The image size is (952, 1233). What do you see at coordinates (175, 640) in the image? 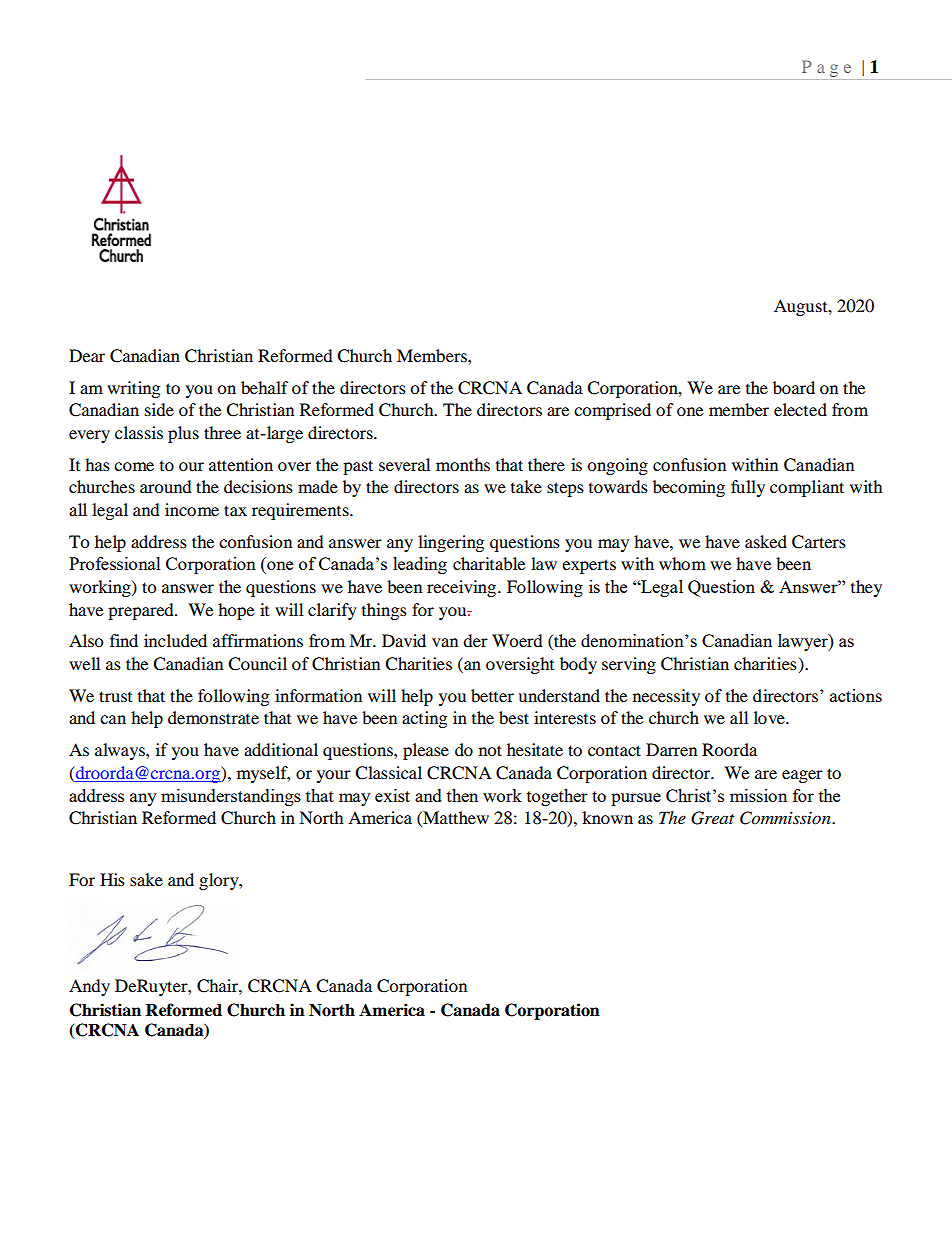
I see `included` at bounding box center [175, 640].
